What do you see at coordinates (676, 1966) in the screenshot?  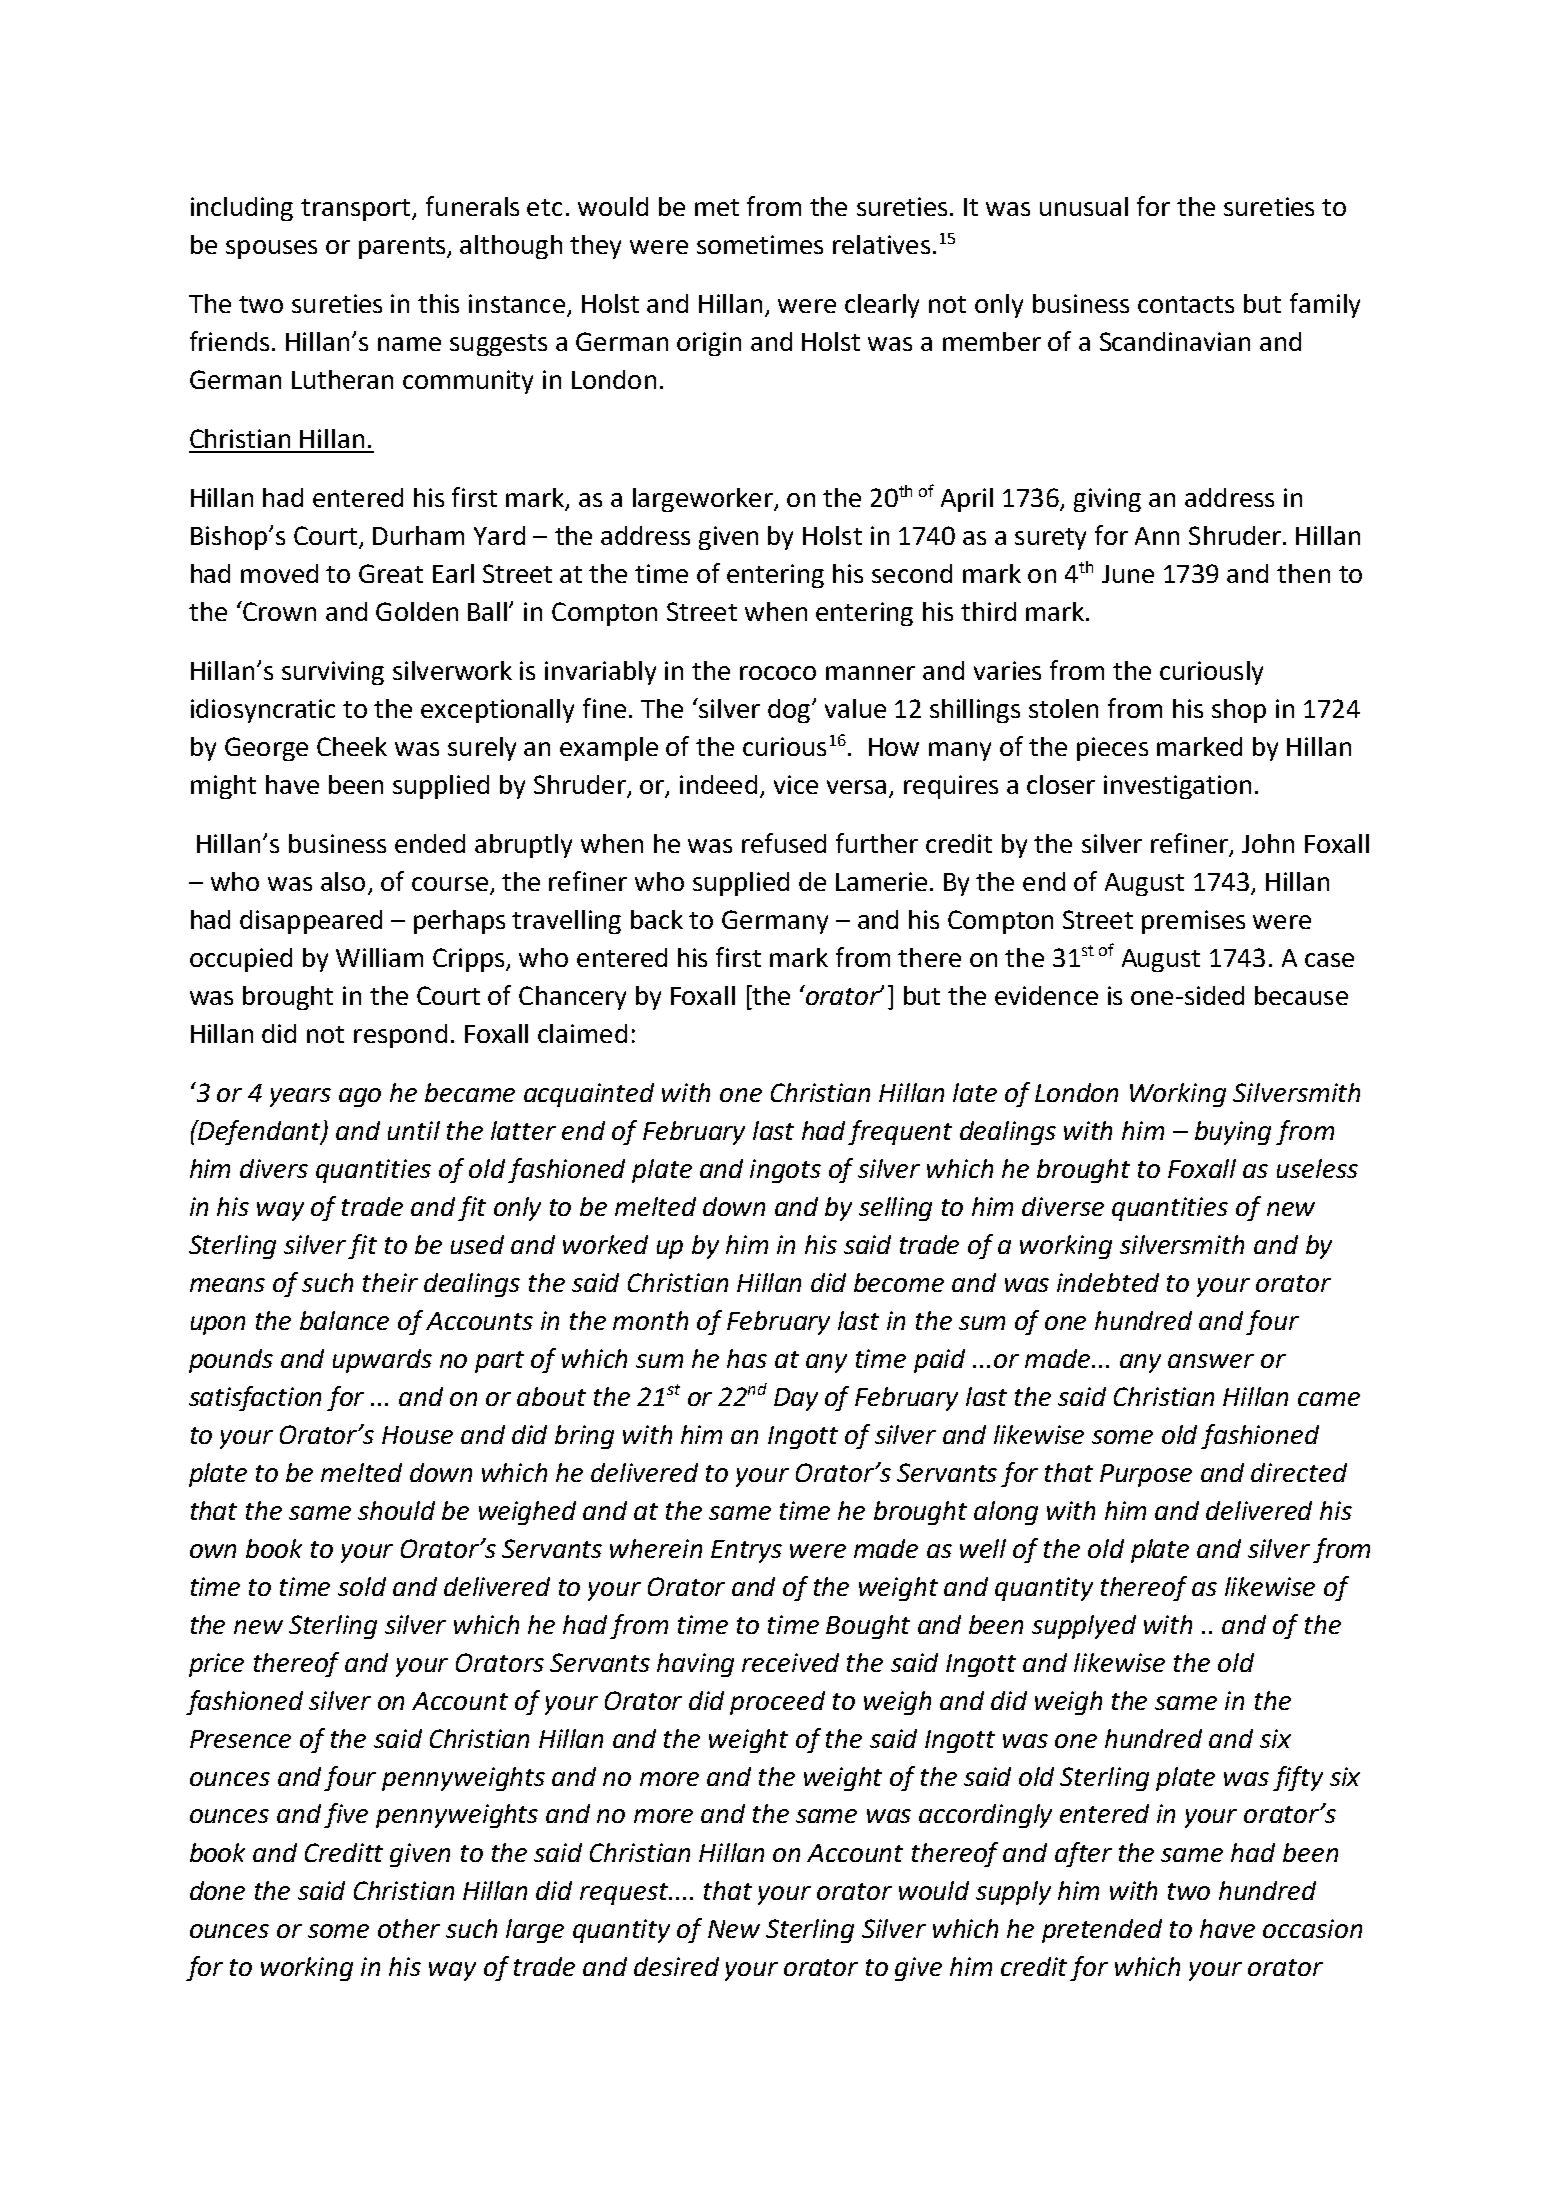 I see `desired` at bounding box center [676, 1966].
